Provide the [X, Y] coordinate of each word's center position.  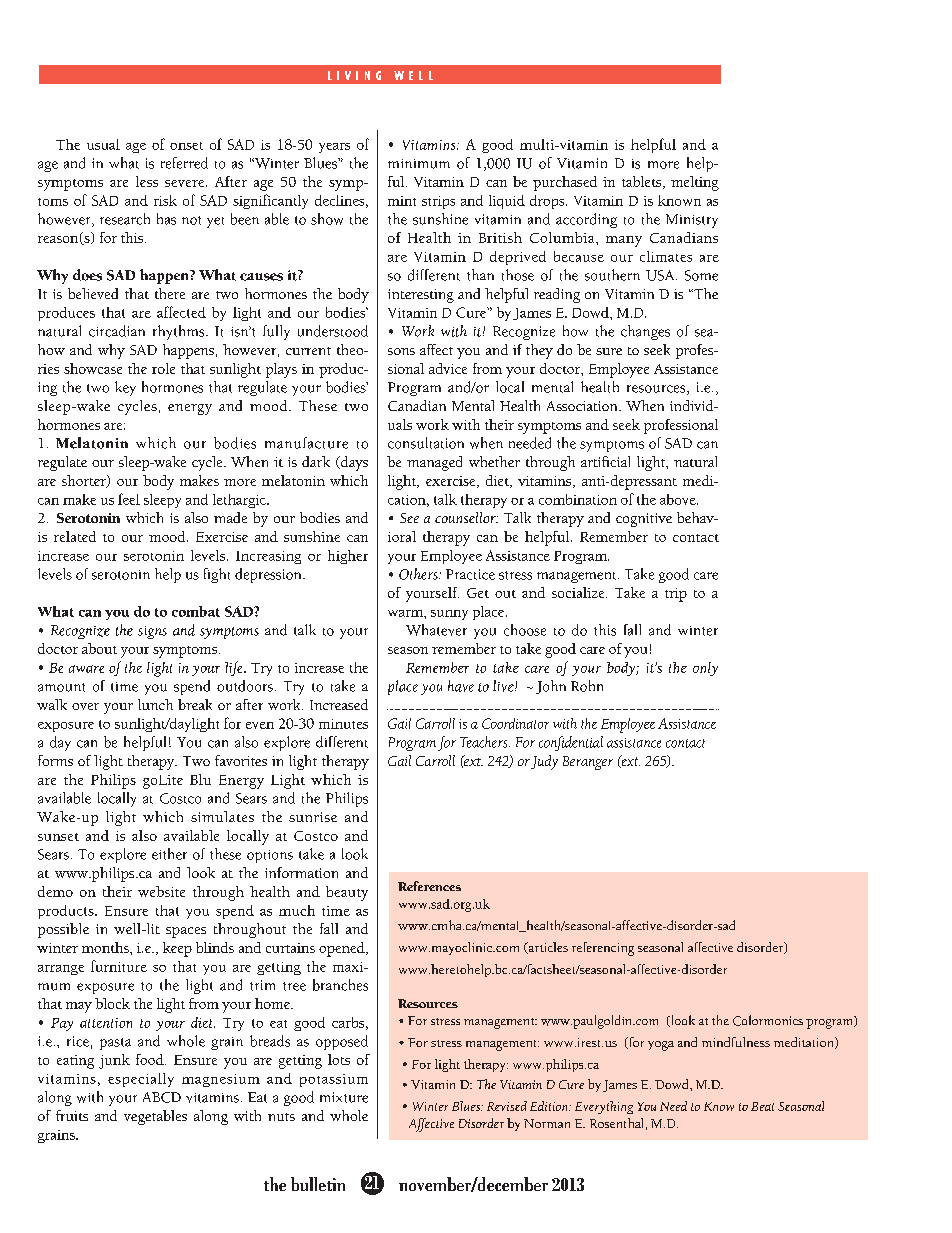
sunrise [313, 817]
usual [103, 144]
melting [695, 183]
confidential [571, 743]
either [169, 854]
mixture [344, 1097]
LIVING [354, 75]
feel [129, 499]
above [679, 499]
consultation [426, 443]
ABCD [162, 1097]
